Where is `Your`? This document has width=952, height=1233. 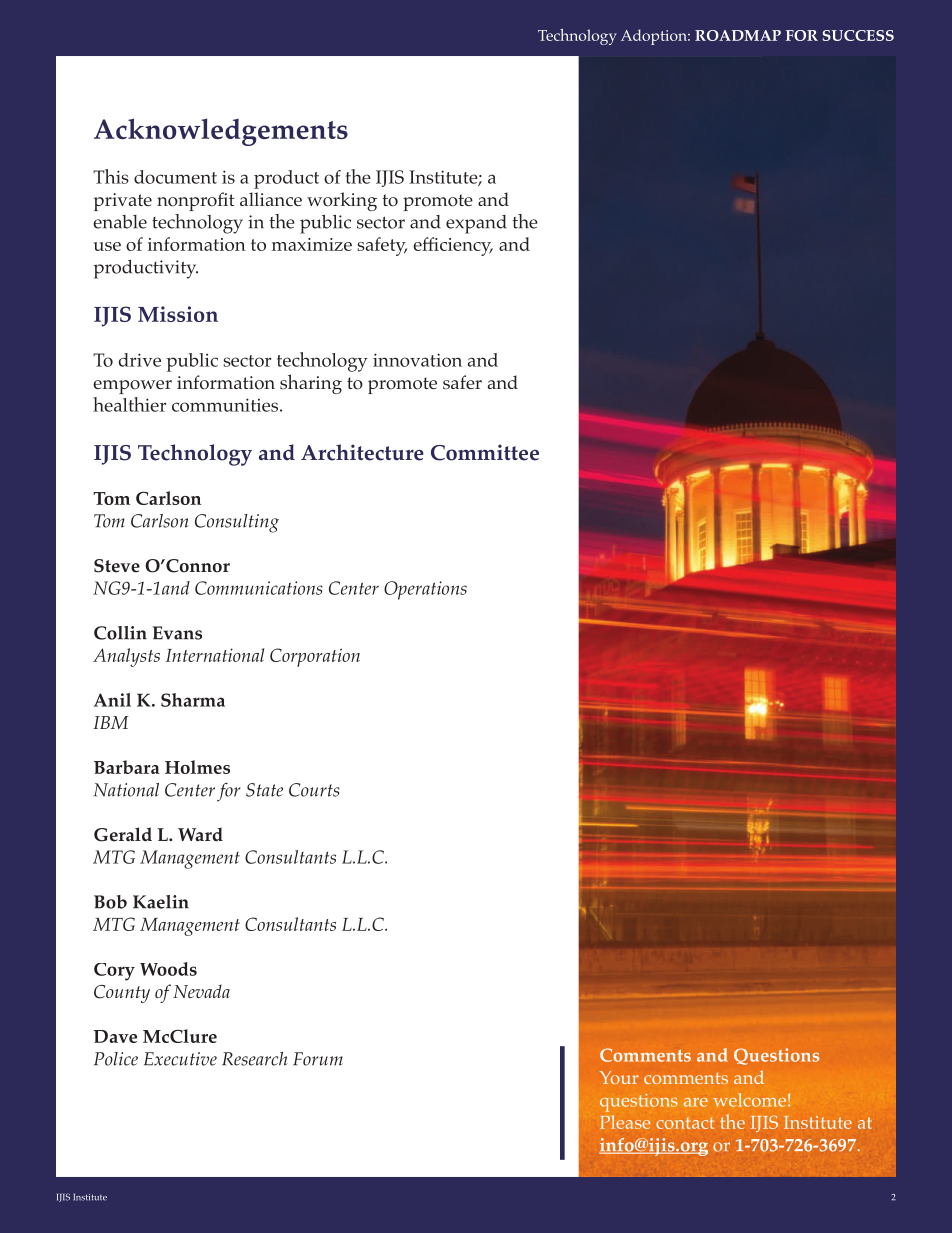
Your is located at coordinates (619, 1077).
